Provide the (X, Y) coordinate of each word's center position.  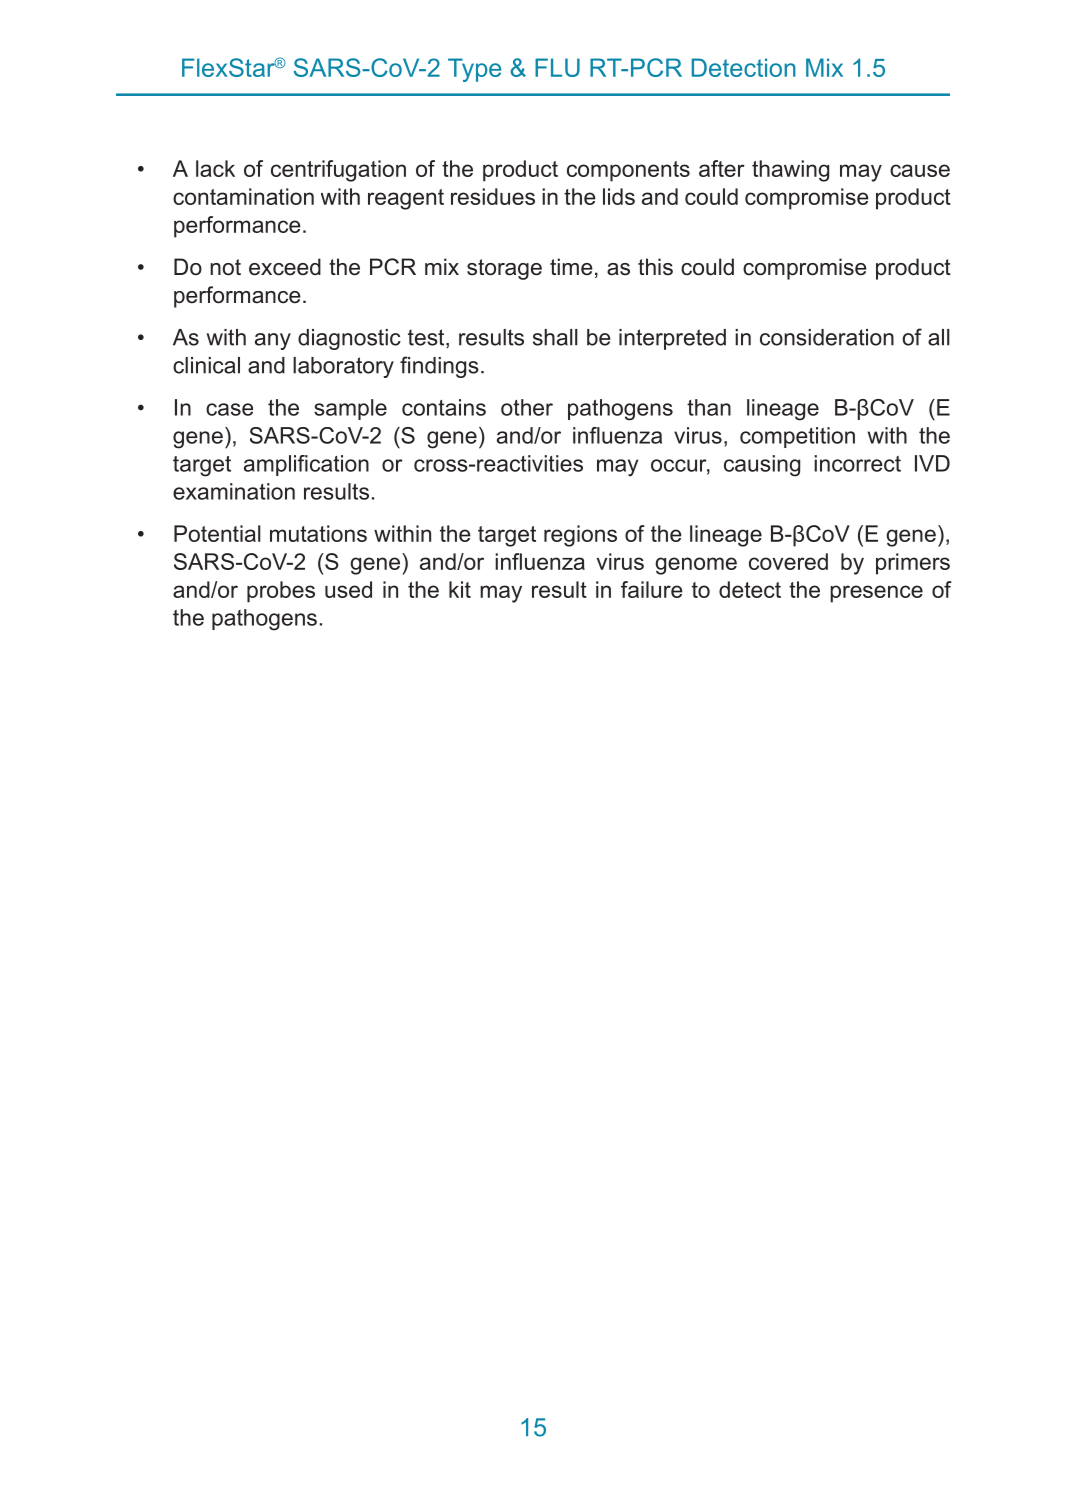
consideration (827, 337)
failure (652, 589)
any (273, 341)
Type (474, 70)
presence (876, 594)
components (628, 171)
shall (555, 337)
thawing (790, 171)
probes (281, 592)
